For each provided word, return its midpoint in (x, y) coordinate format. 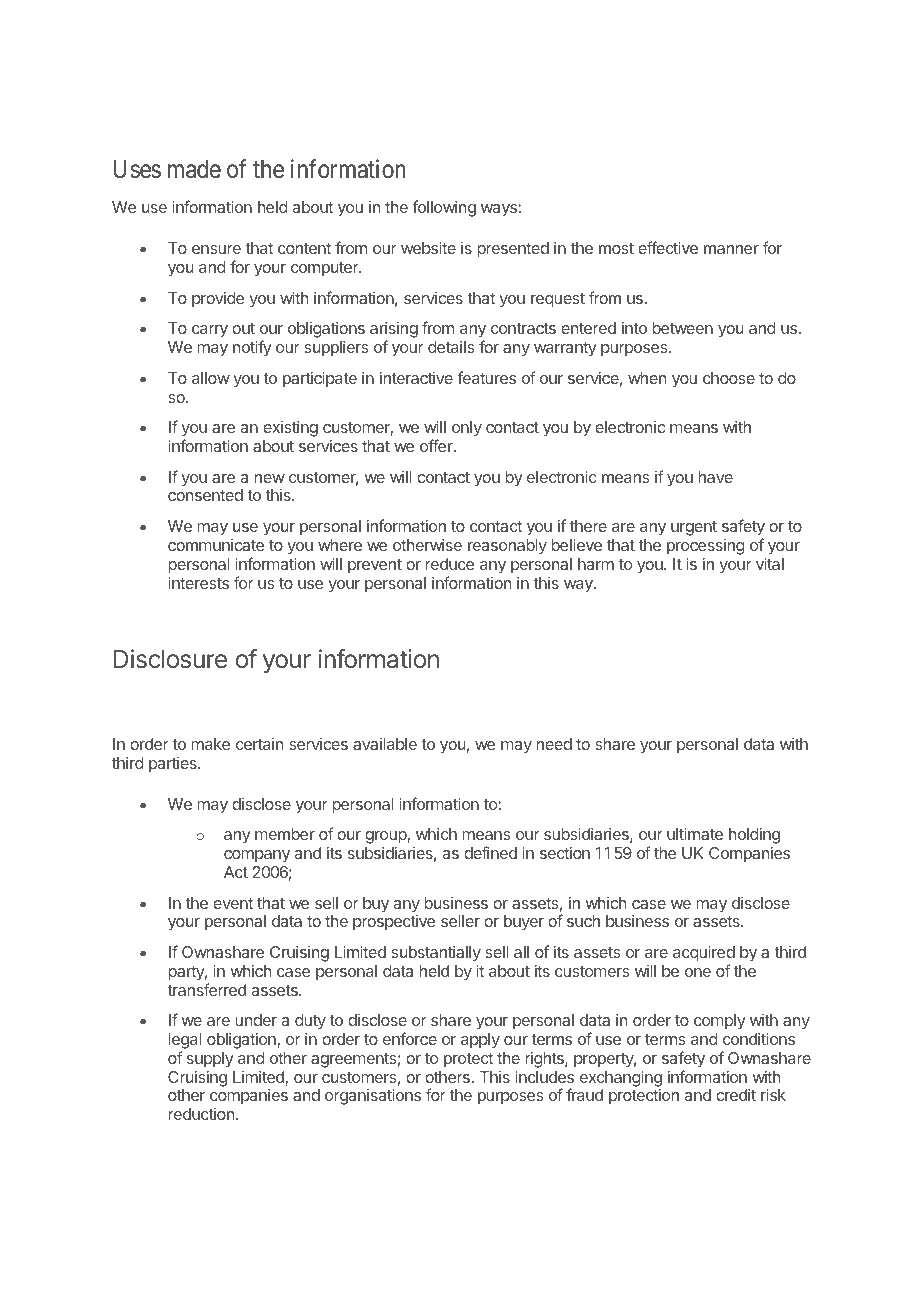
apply (480, 1041)
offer (437, 445)
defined (490, 852)
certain (259, 744)
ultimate (695, 833)
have (716, 477)
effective (668, 247)
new (270, 478)
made (194, 169)
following (444, 208)
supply (210, 1060)
